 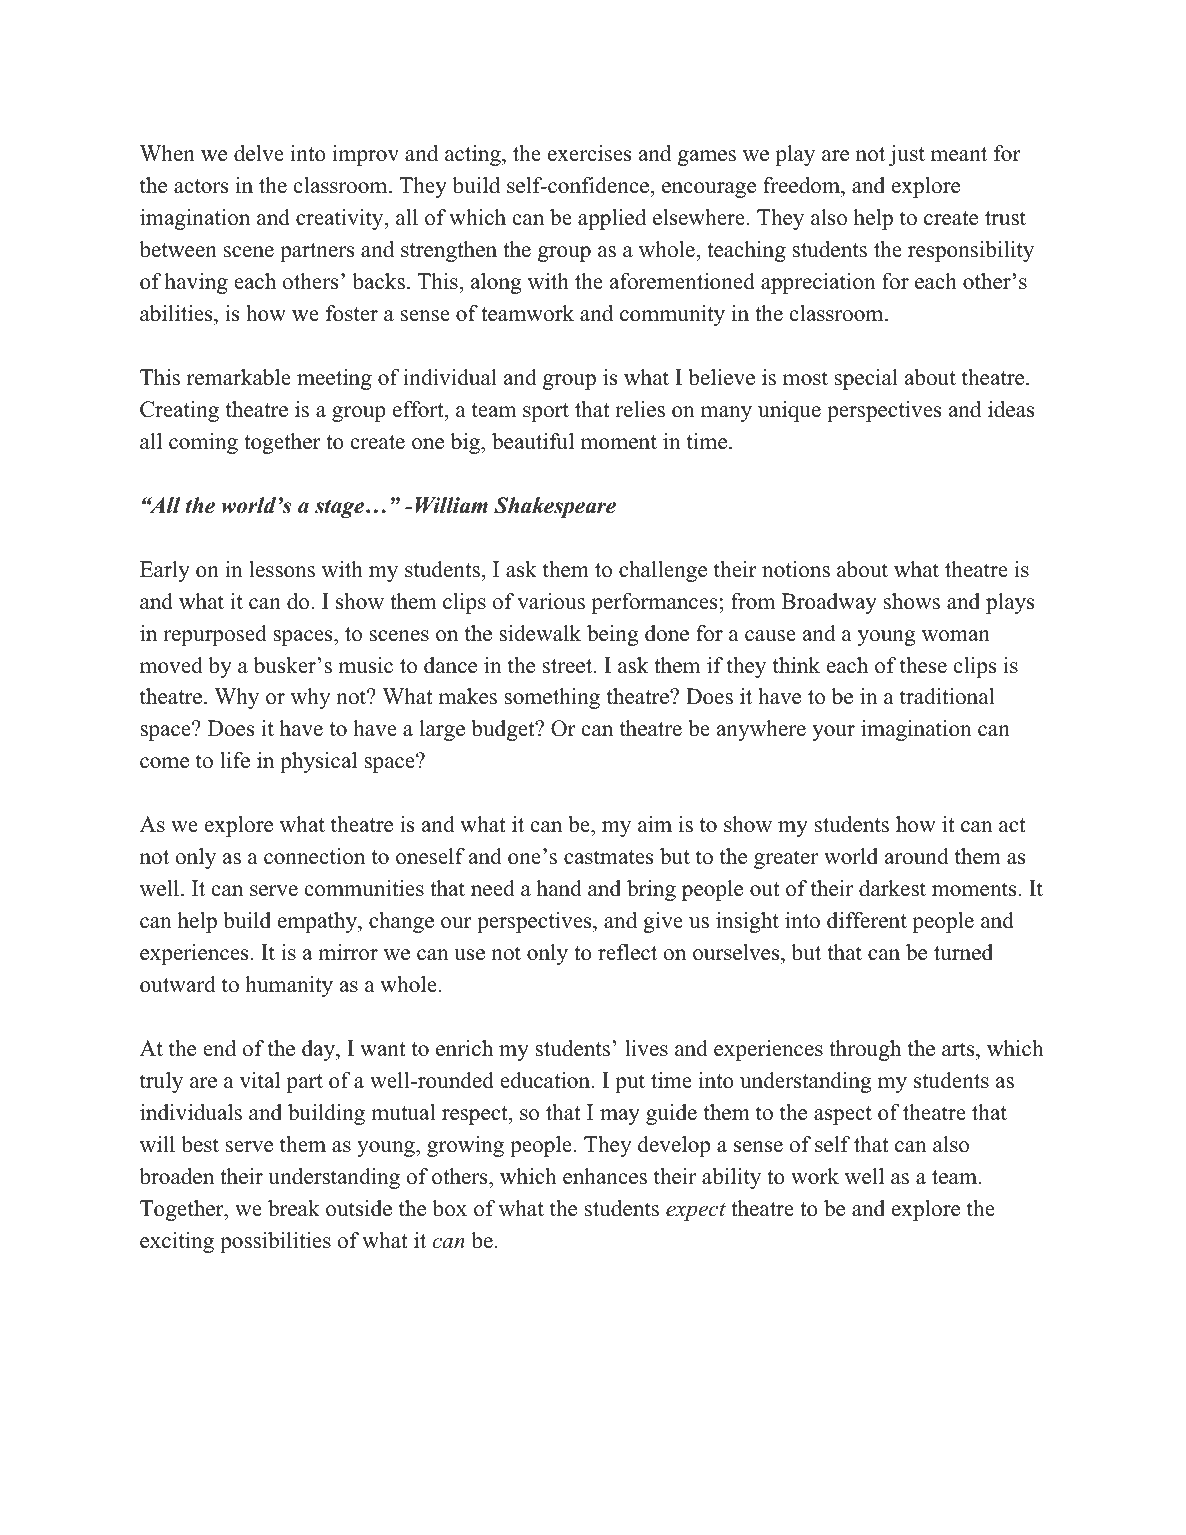 What do you see at coordinates (533, 441) in the image?
I see `beautiful` at bounding box center [533, 441].
